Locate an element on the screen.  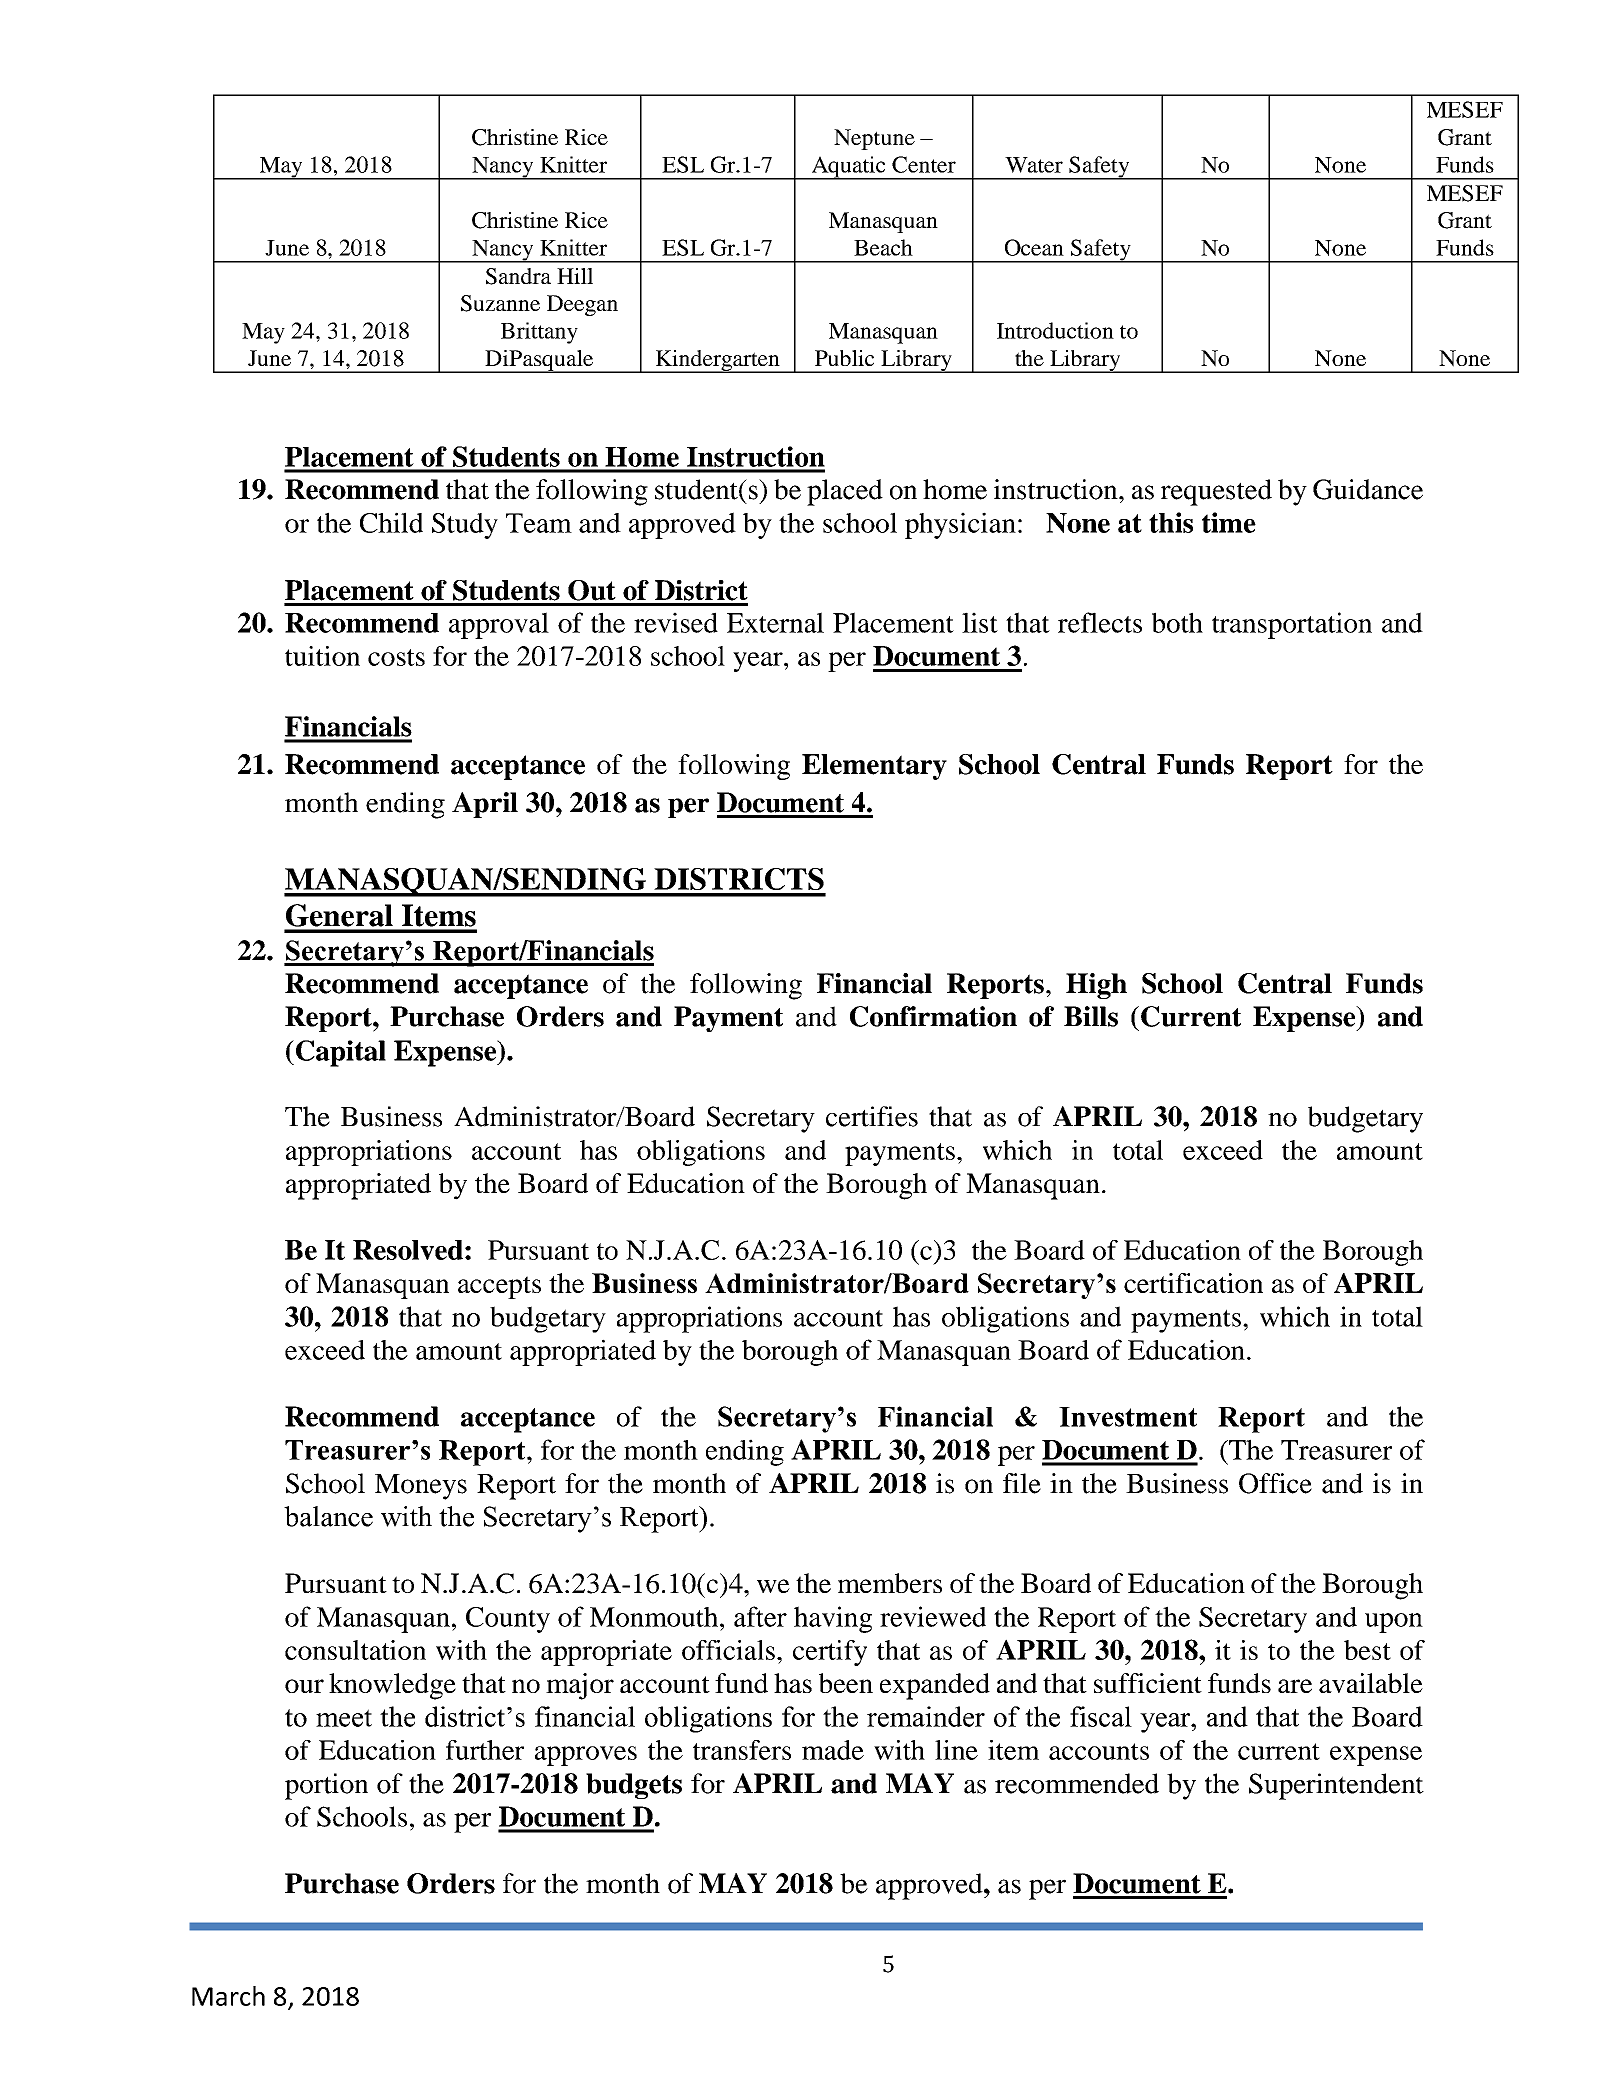
balance is located at coordinates (328, 1516).
